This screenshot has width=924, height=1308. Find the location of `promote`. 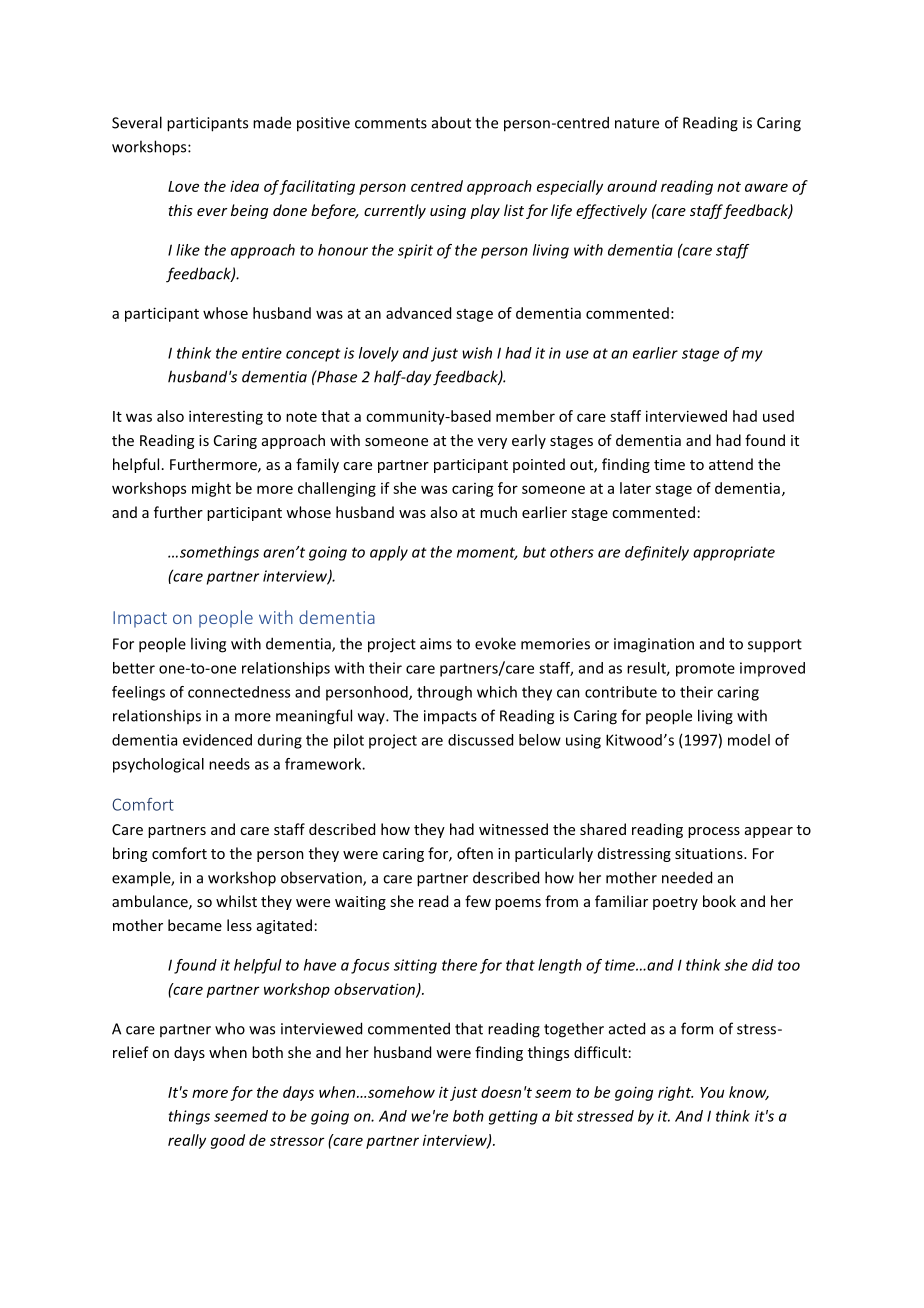

promote is located at coordinates (705, 670).
